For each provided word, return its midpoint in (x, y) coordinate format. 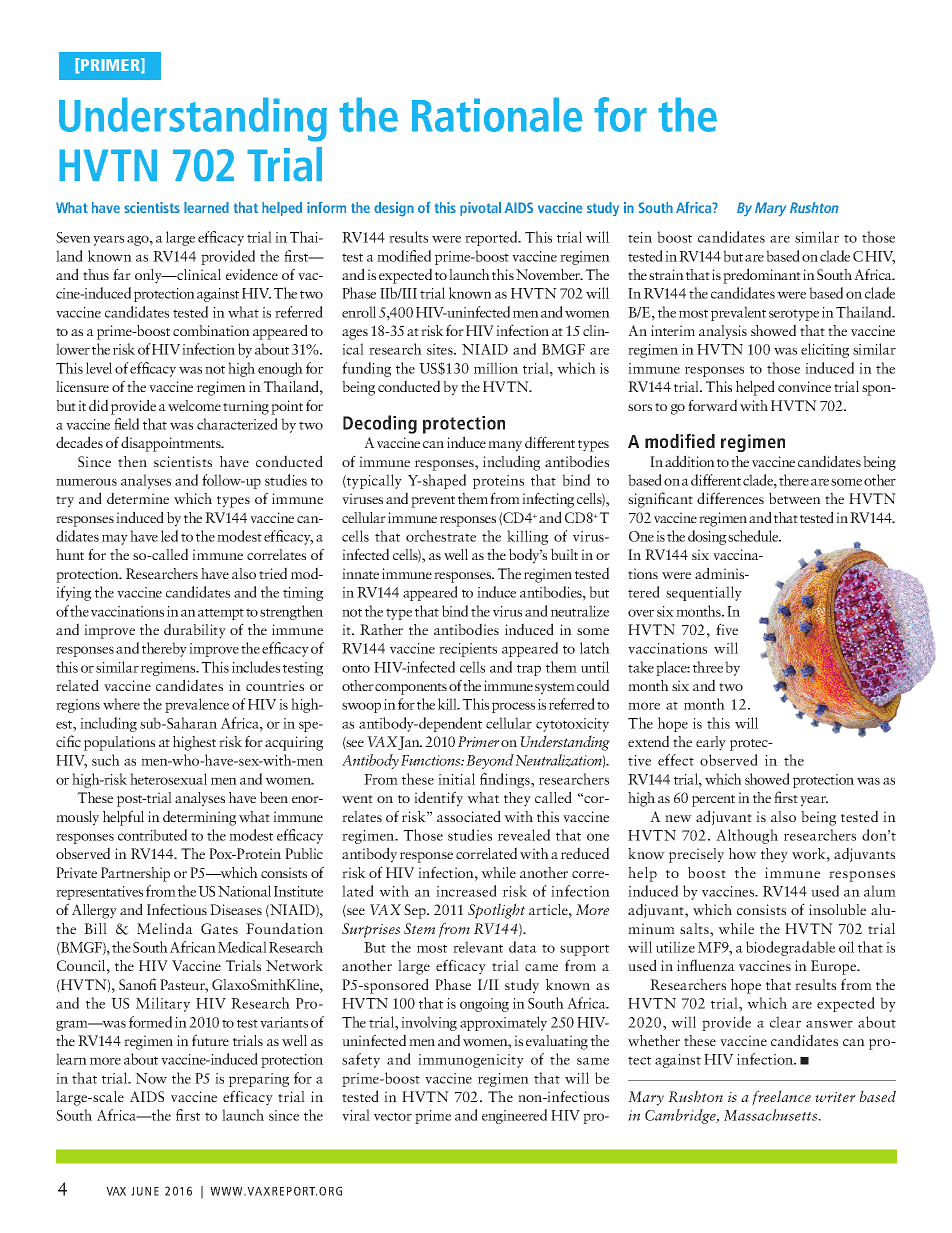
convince (804, 386)
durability (195, 631)
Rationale (497, 114)
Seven (73, 237)
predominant (762, 276)
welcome (194, 405)
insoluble (837, 909)
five (727, 629)
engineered (514, 1116)
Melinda (165, 928)
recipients (468, 650)
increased (466, 891)
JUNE (145, 1191)
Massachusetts (772, 1115)
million (496, 368)
